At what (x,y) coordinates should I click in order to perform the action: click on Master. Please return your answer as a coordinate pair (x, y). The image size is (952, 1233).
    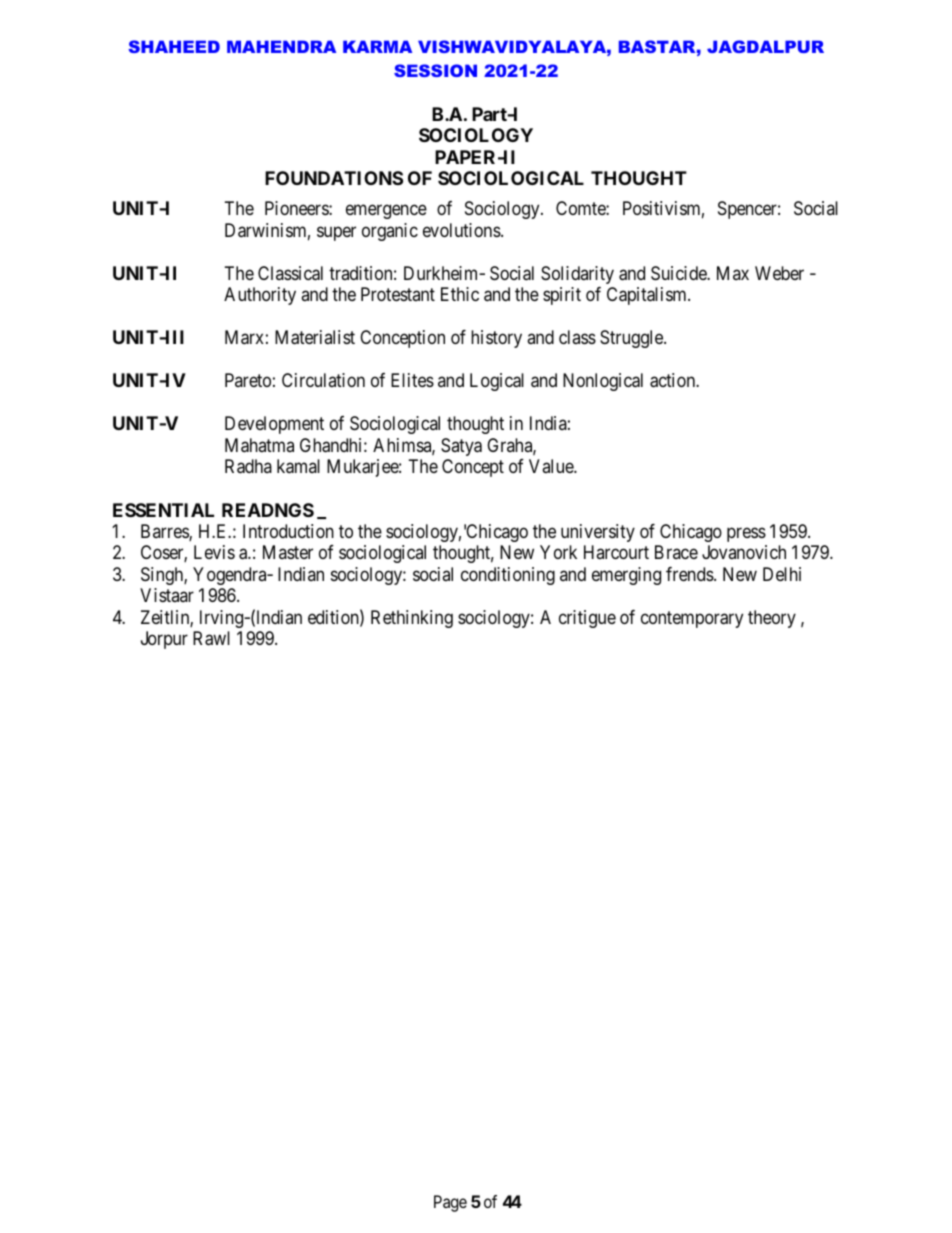
    Looking at the image, I should click on (288, 552).
